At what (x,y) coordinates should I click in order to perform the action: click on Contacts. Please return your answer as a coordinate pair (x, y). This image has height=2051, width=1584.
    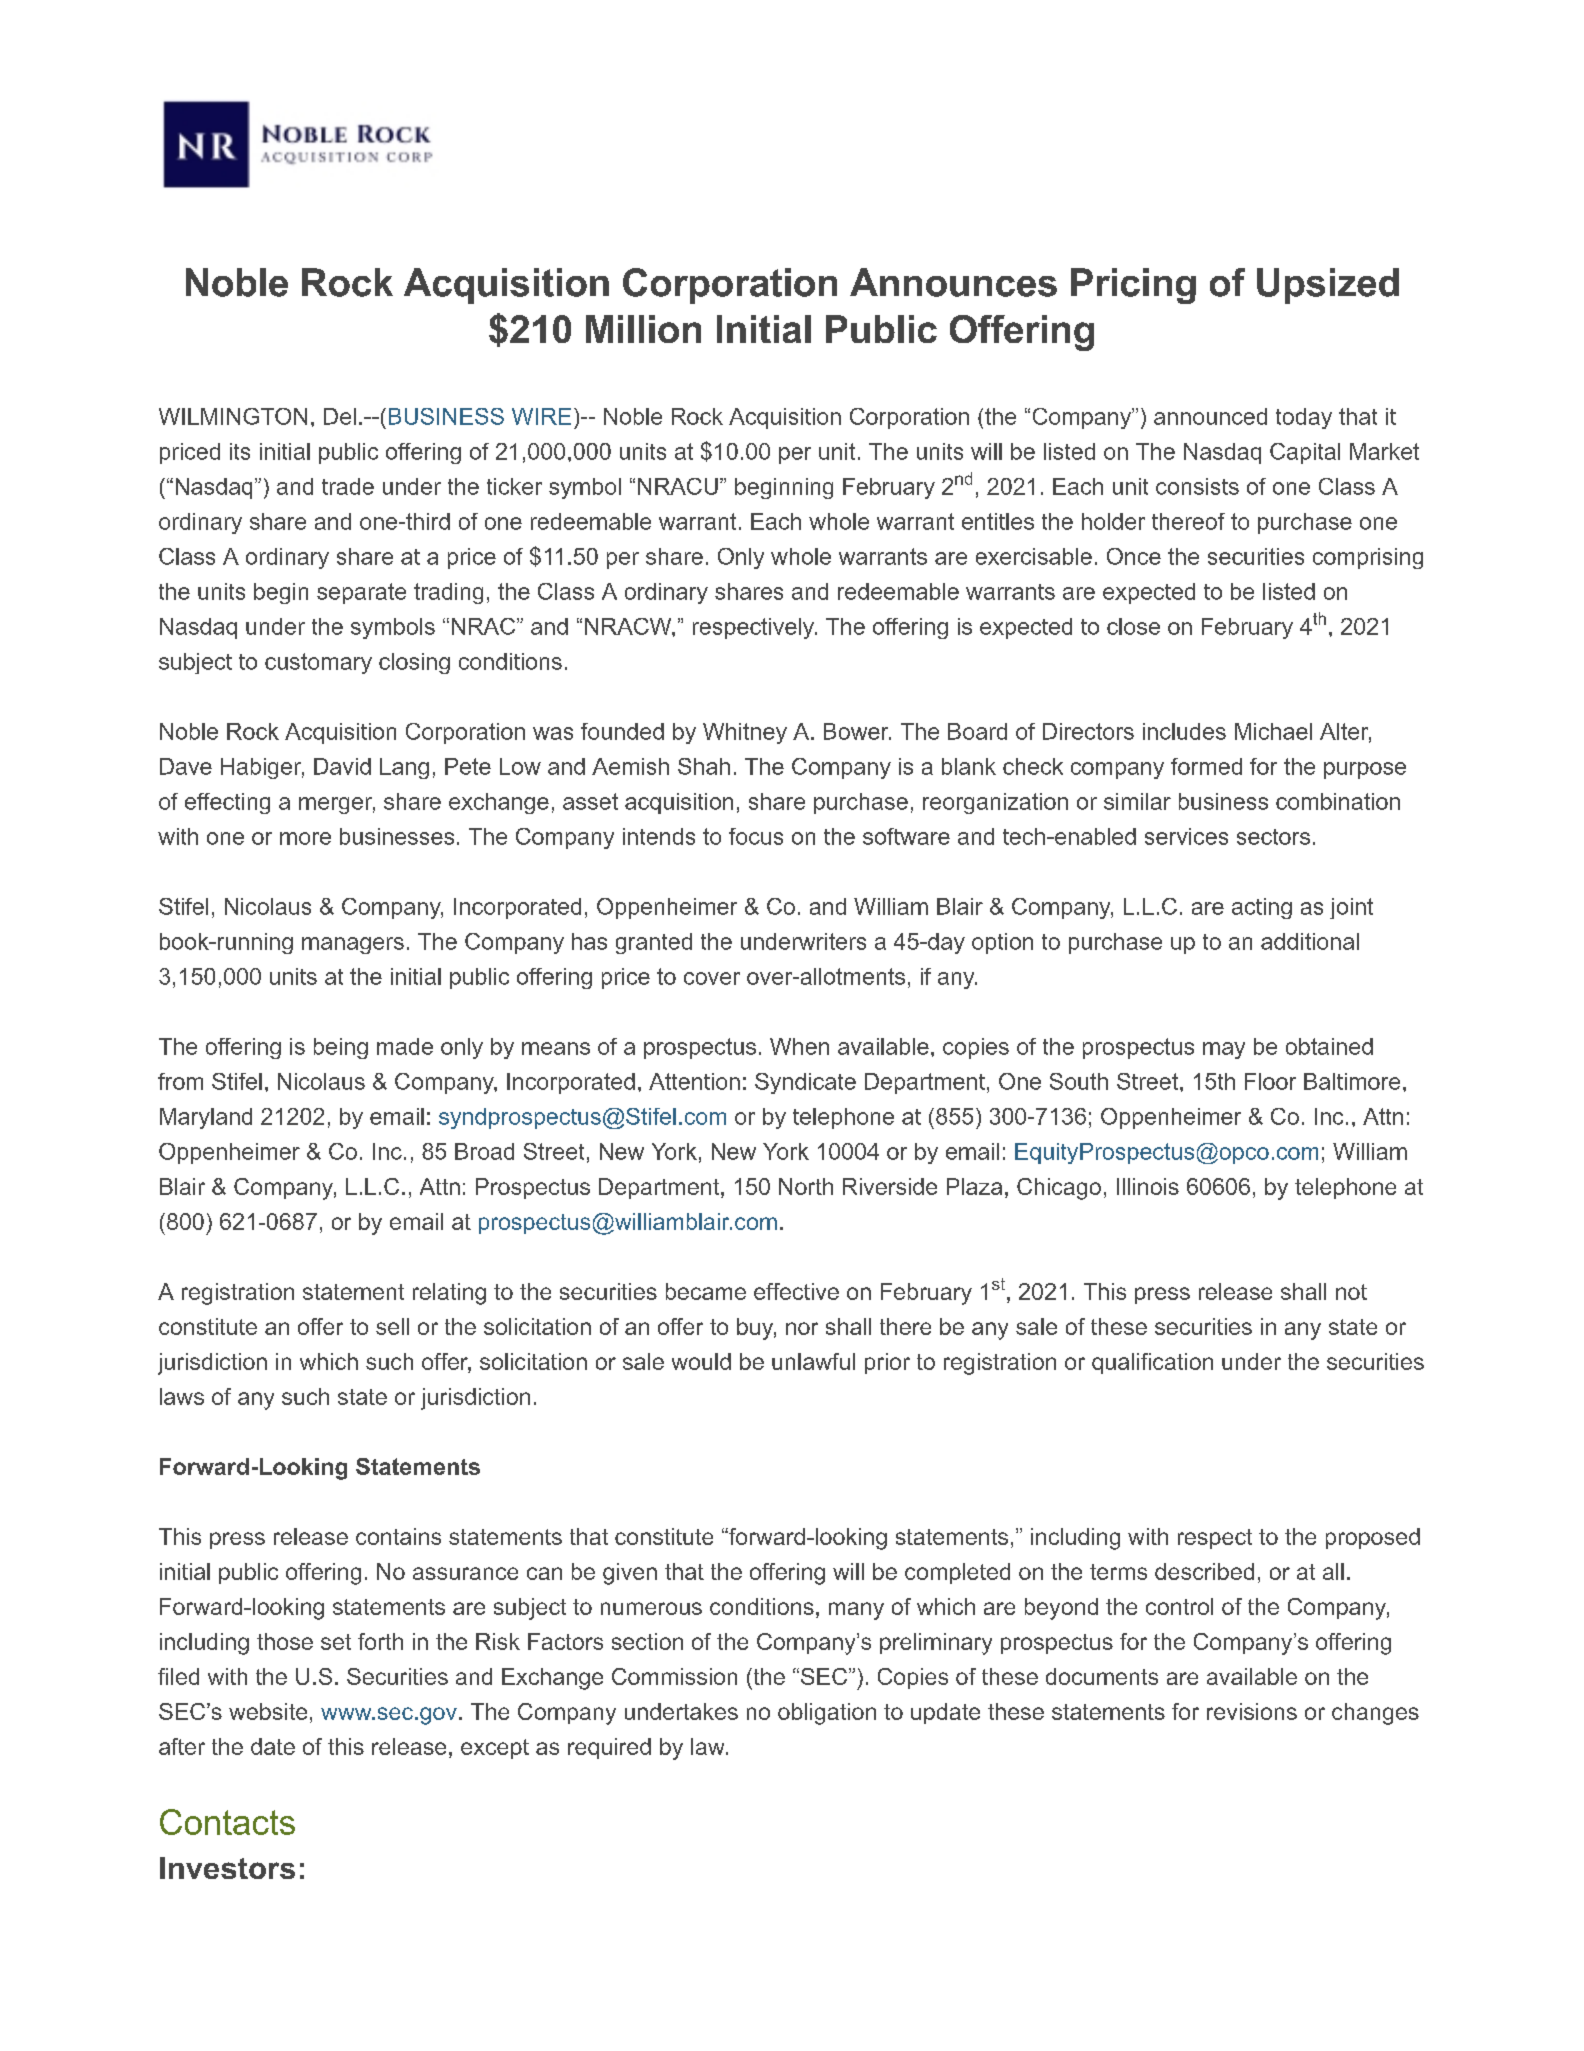
    Looking at the image, I should click on (227, 1822).
